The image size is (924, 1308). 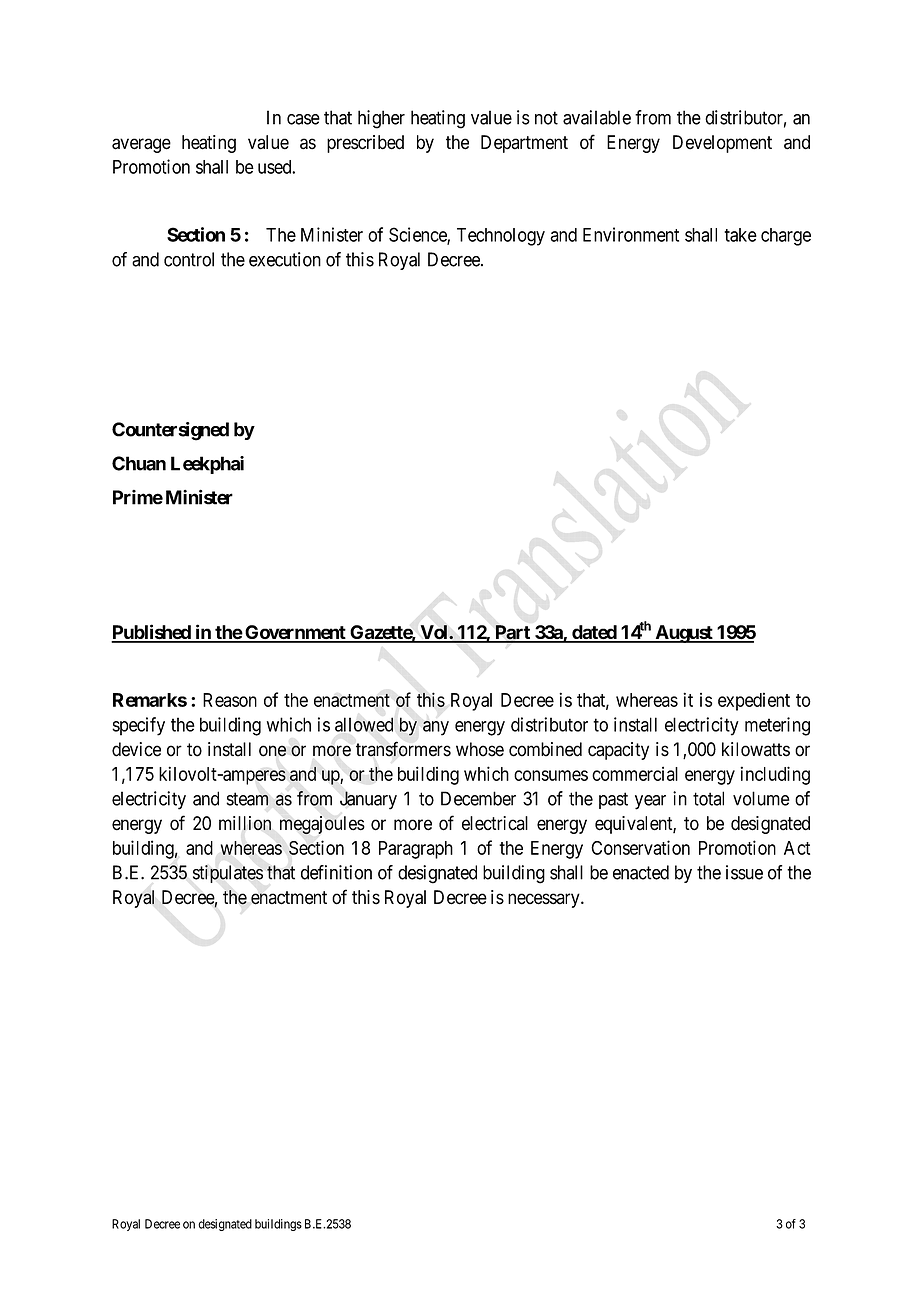 I want to click on stipulates, so click(x=228, y=874).
